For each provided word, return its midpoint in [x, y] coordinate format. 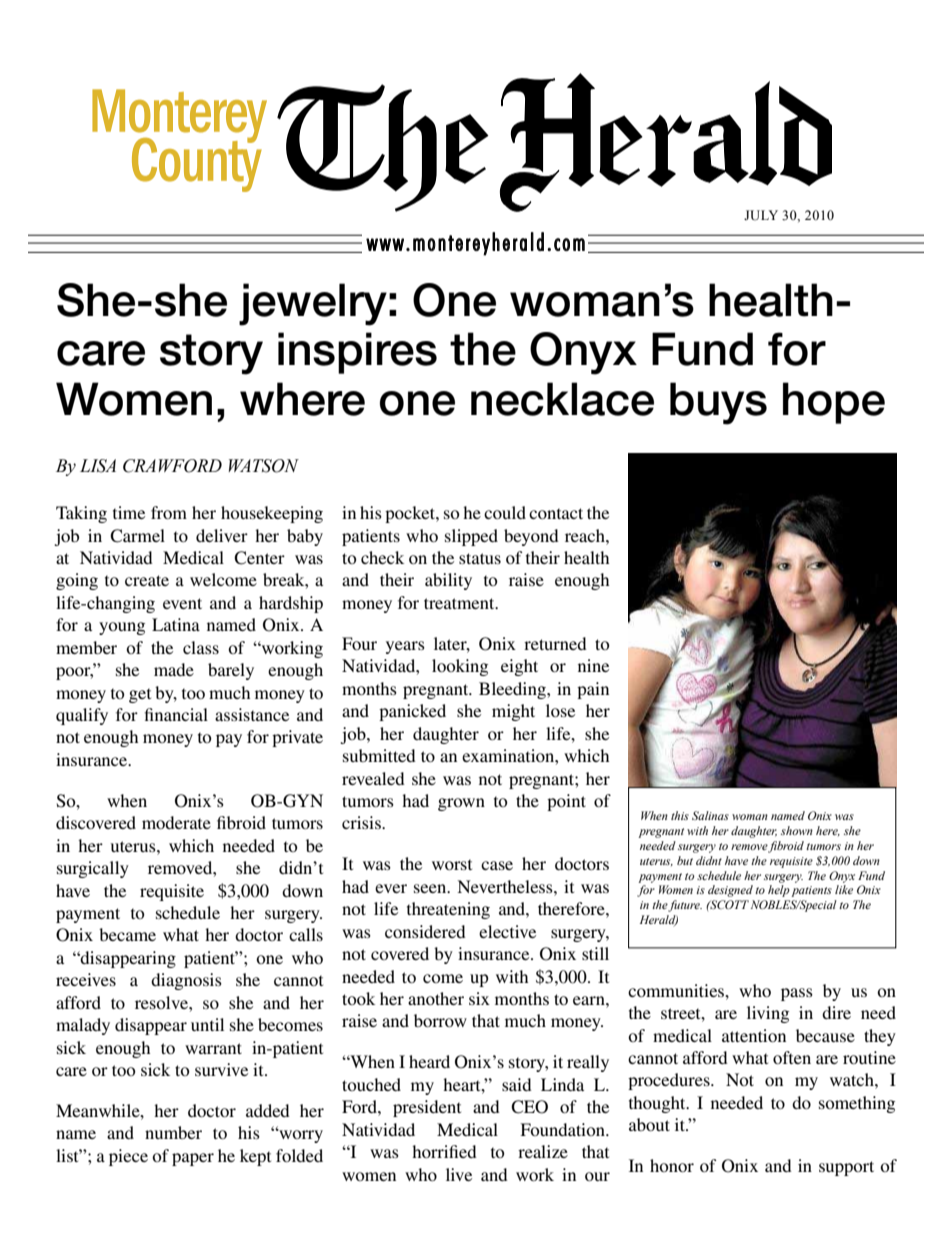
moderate [176, 822]
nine [593, 665]
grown [461, 804]
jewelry [313, 304]
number [173, 1132]
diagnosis [186, 981]
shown [797, 830]
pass [797, 994]
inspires [357, 353]
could [505, 512]
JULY [761, 215]
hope [834, 403]
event [182, 603]
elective [507, 931]
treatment [460, 603]
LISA [98, 466]
